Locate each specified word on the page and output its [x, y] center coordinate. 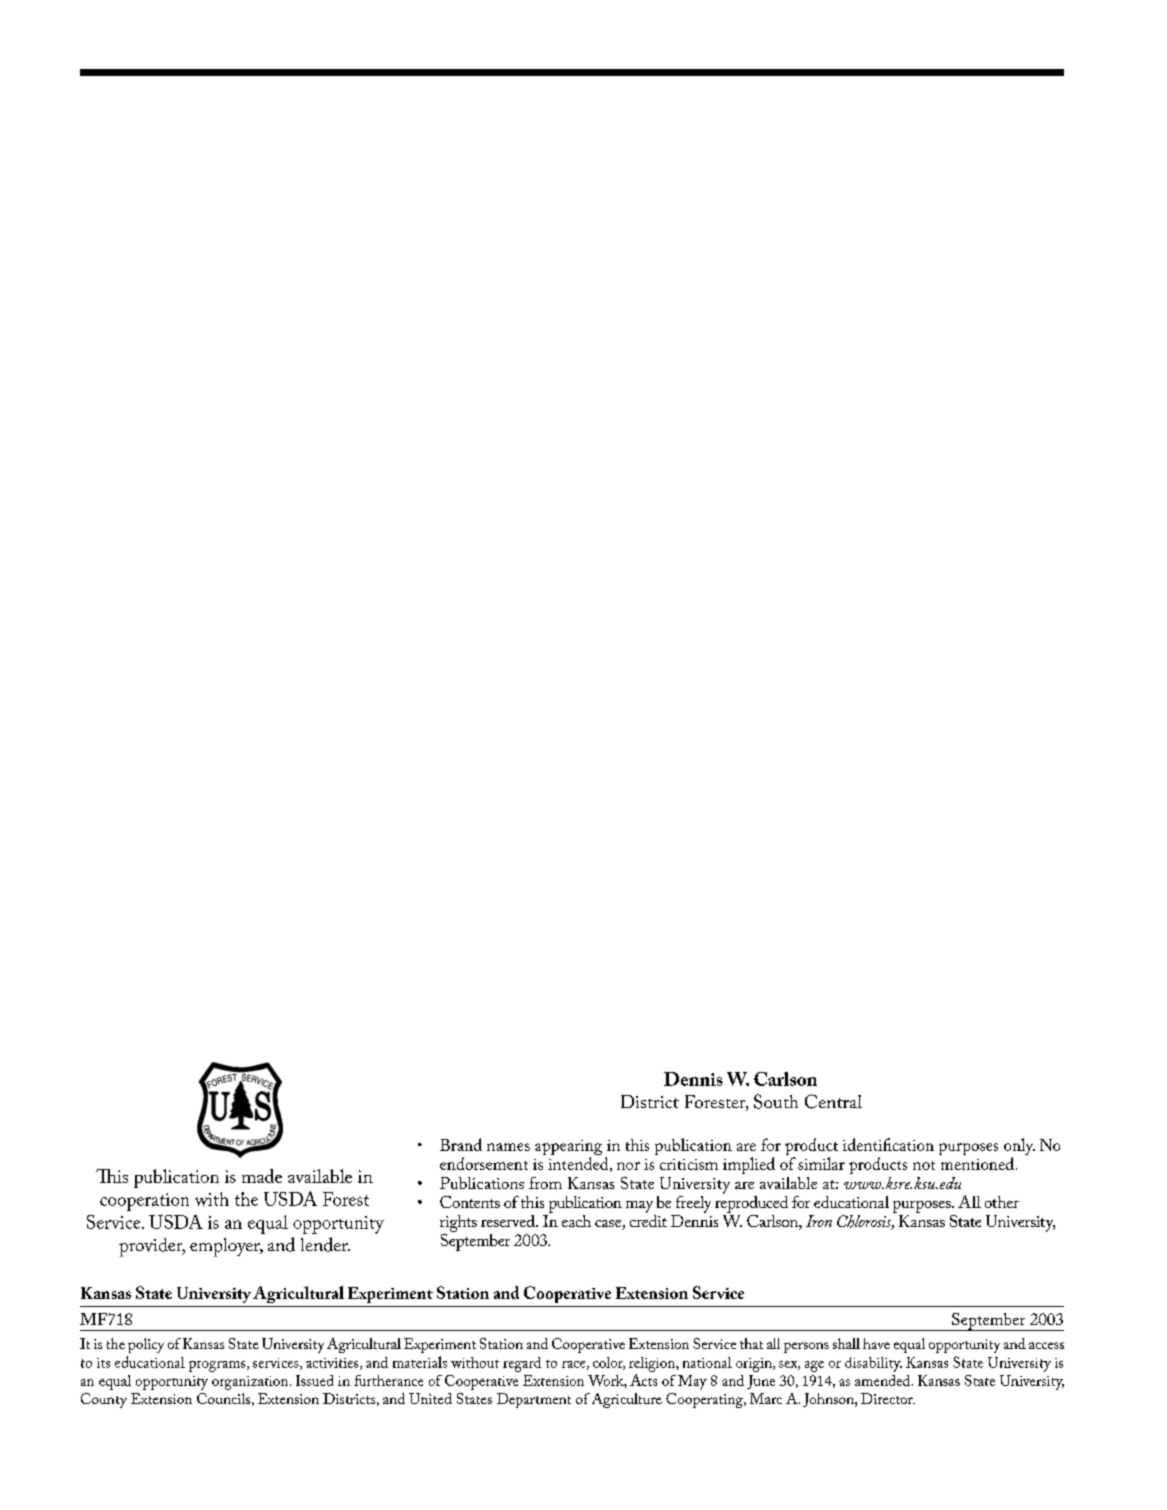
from [545, 1183]
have [876, 1343]
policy [146, 1345]
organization [251, 1383]
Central [833, 1101]
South [776, 1101]
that [751, 1343]
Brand [461, 1144]
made [262, 1176]
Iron [819, 1221]
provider [152, 1247]
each [576, 1221]
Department [534, 1400]
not [924, 1165]
